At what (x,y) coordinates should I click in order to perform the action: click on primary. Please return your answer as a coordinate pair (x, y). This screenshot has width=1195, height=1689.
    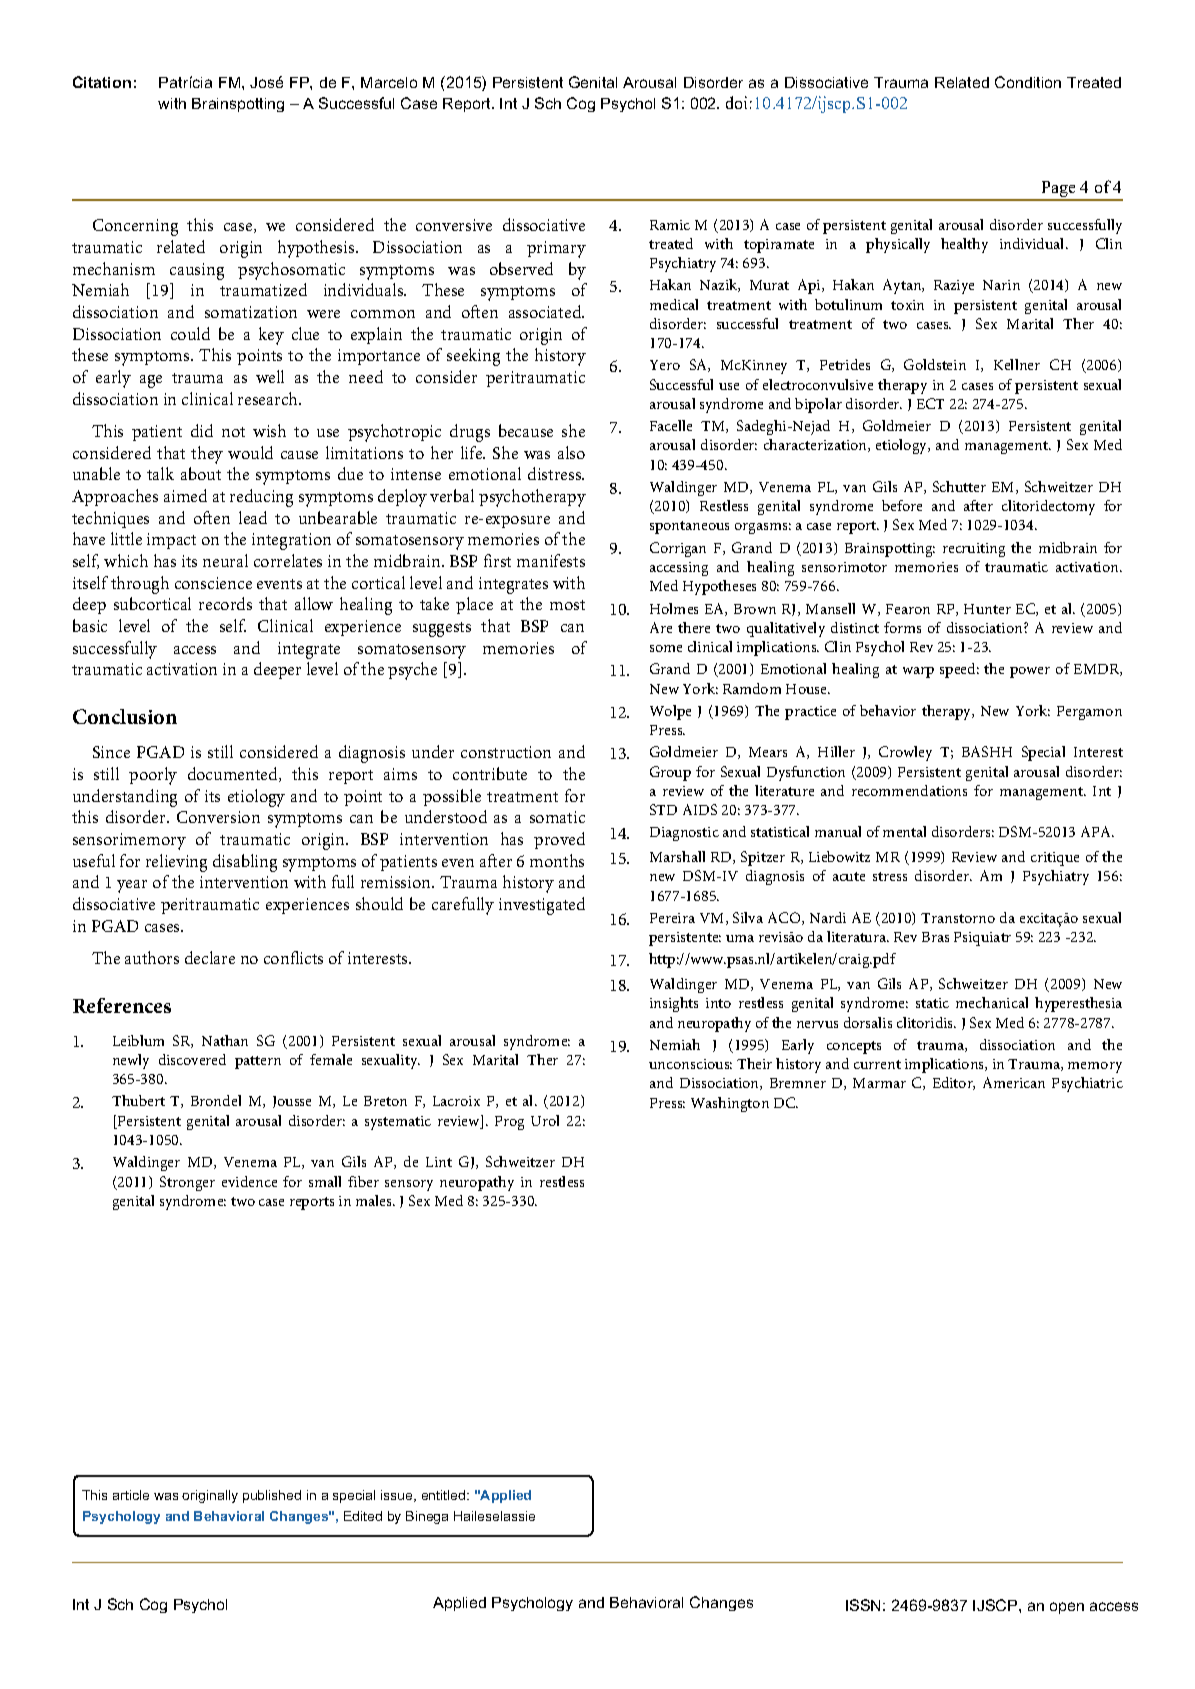
    Looking at the image, I should click on (556, 249).
